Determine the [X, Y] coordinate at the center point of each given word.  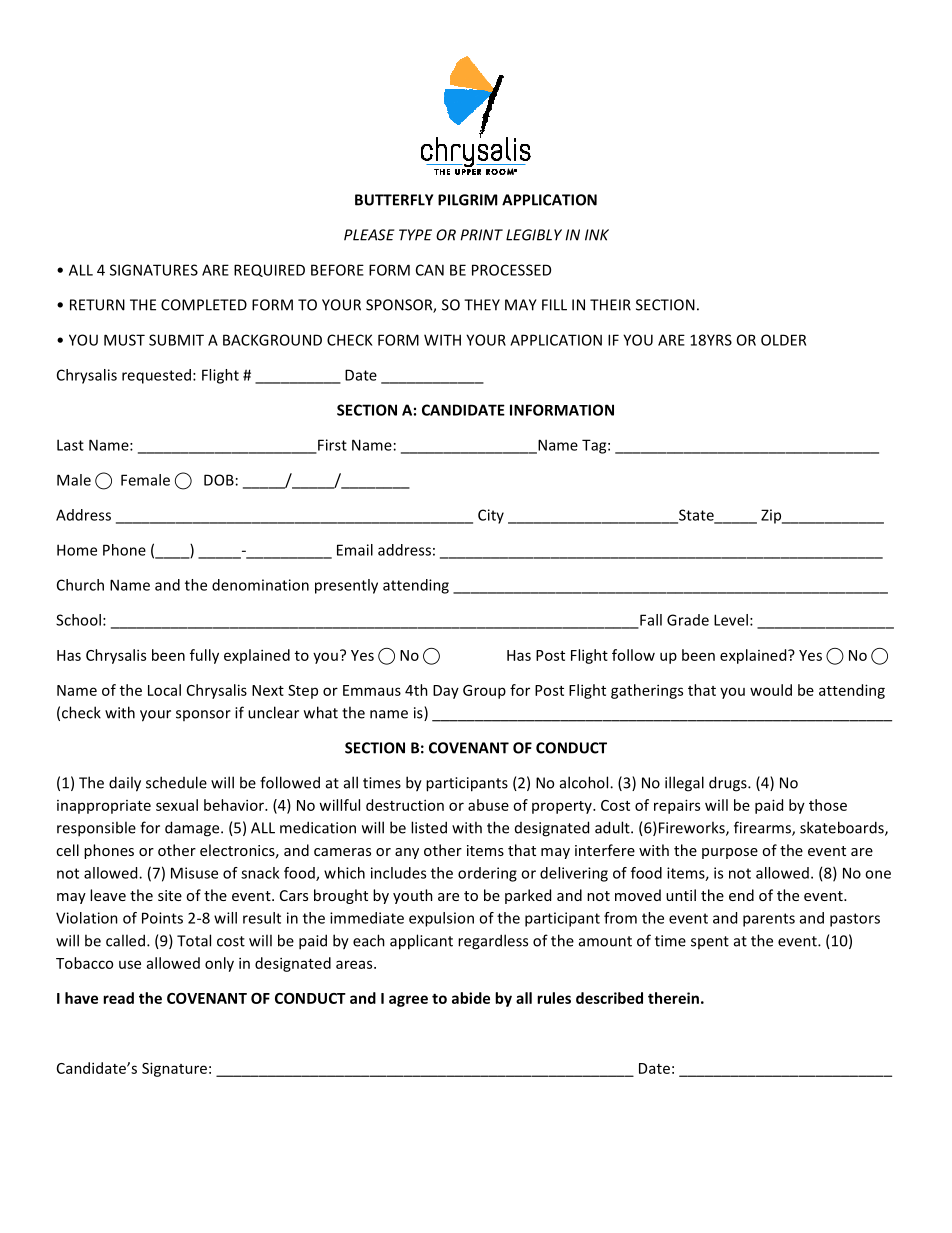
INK [597, 235]
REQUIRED [269, 270]
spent [710, 942]
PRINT [482, 235]
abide [471, 998]
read [118, 998]
